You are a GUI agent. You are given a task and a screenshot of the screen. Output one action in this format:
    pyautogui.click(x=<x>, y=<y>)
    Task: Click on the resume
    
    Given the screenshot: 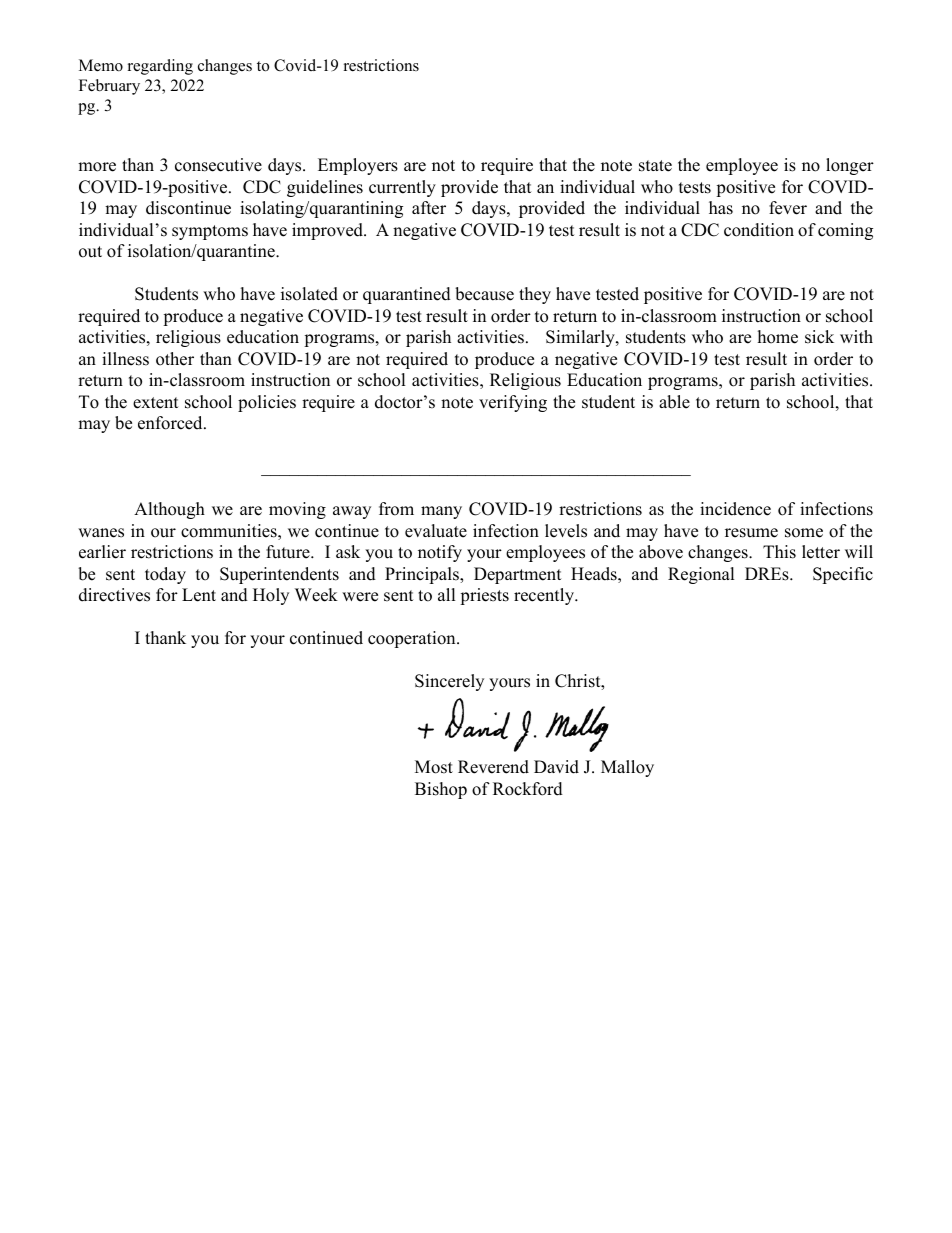 What is the action you would take?
    pyautogui.click(x=751, y=533)
